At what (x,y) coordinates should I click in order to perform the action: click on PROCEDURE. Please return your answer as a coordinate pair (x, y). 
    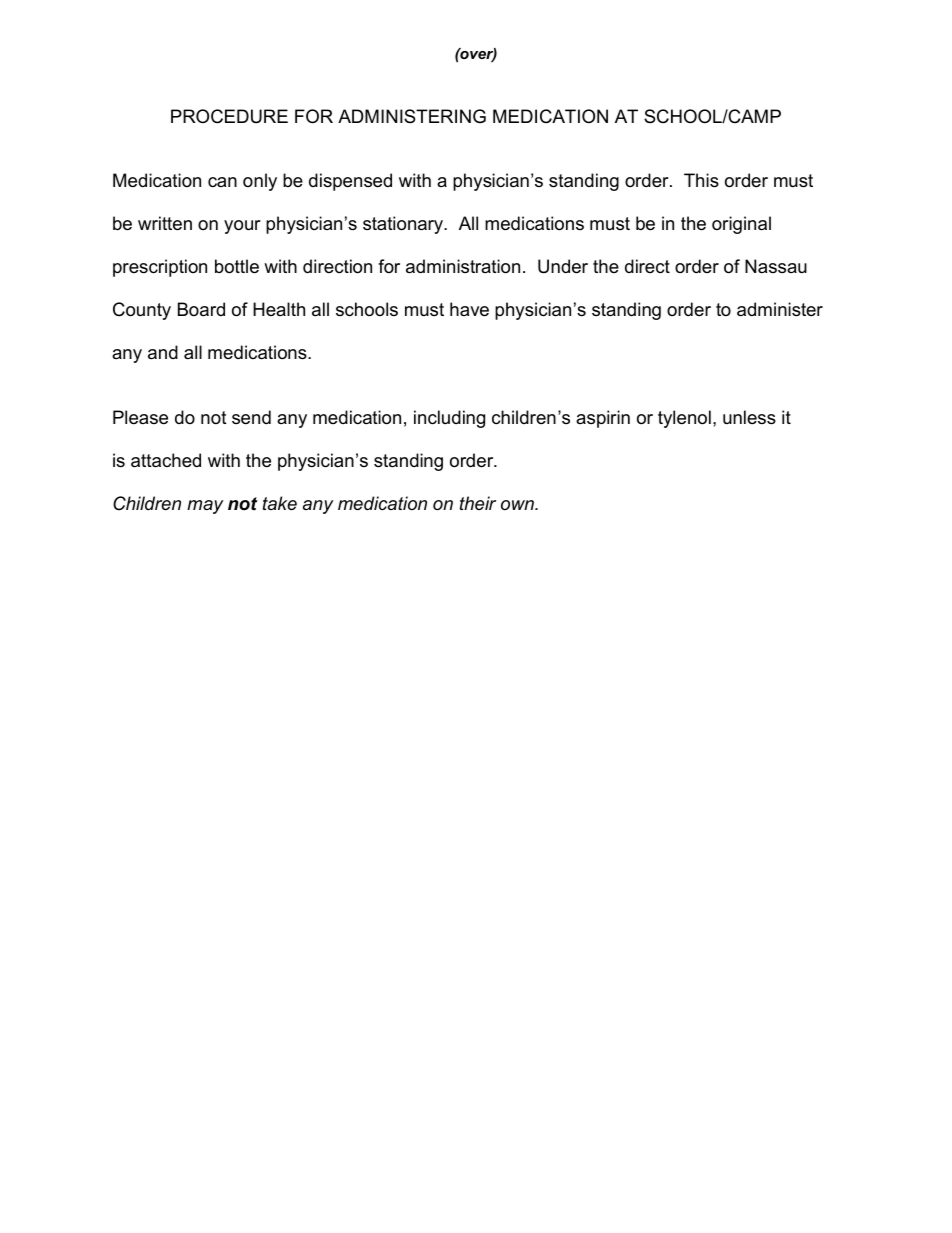
    Looking at the image, I should click on (229, 116).
